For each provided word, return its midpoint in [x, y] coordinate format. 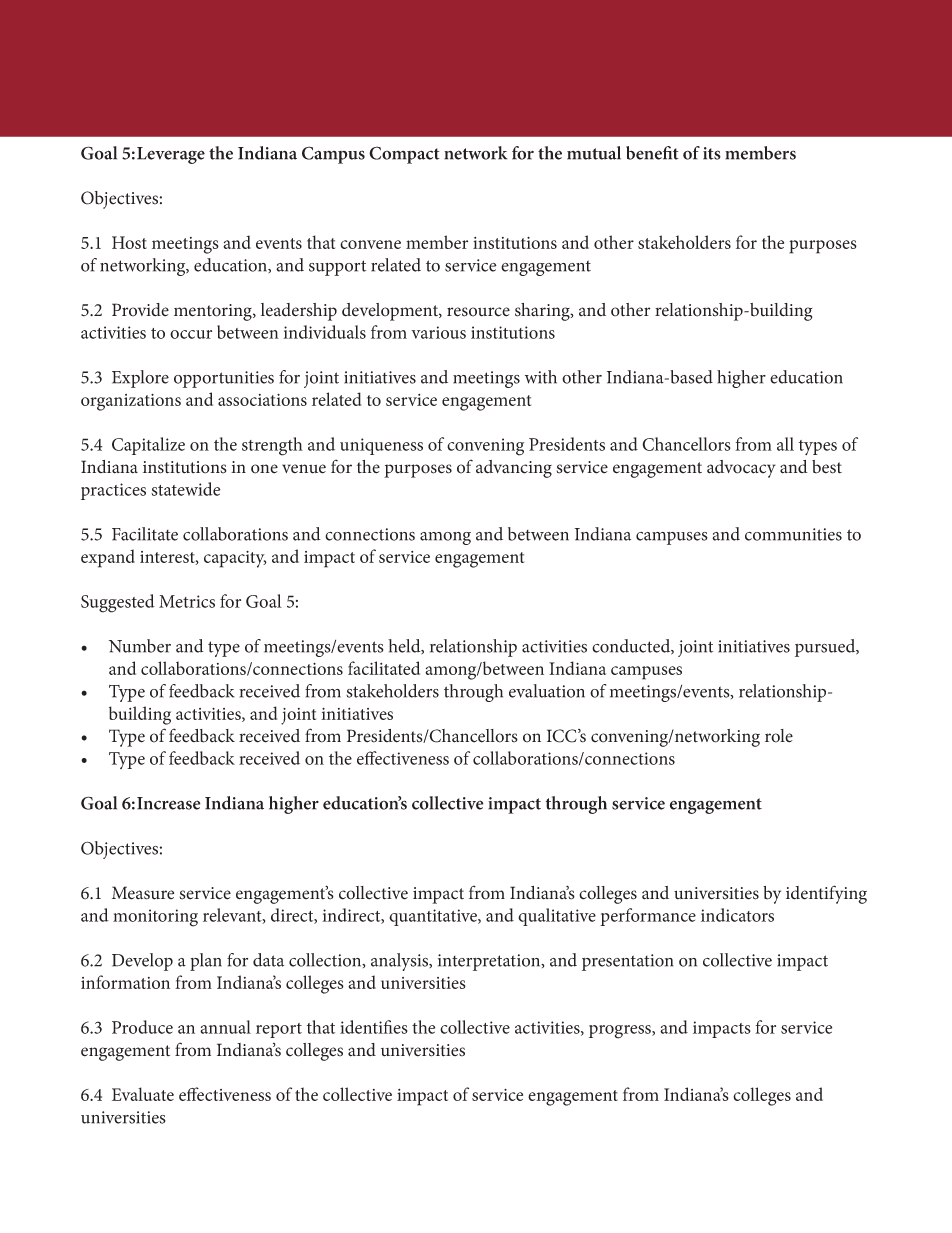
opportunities [224, 379]
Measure [143, 893]
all [785, 444]
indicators [737, 915]
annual [225, 1027]
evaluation [547, 691]
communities [793, 534]
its [712, 153]
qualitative [557, 917]
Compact [404, 155]
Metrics [187, 601]
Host [129, 242]
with [541, 377]
